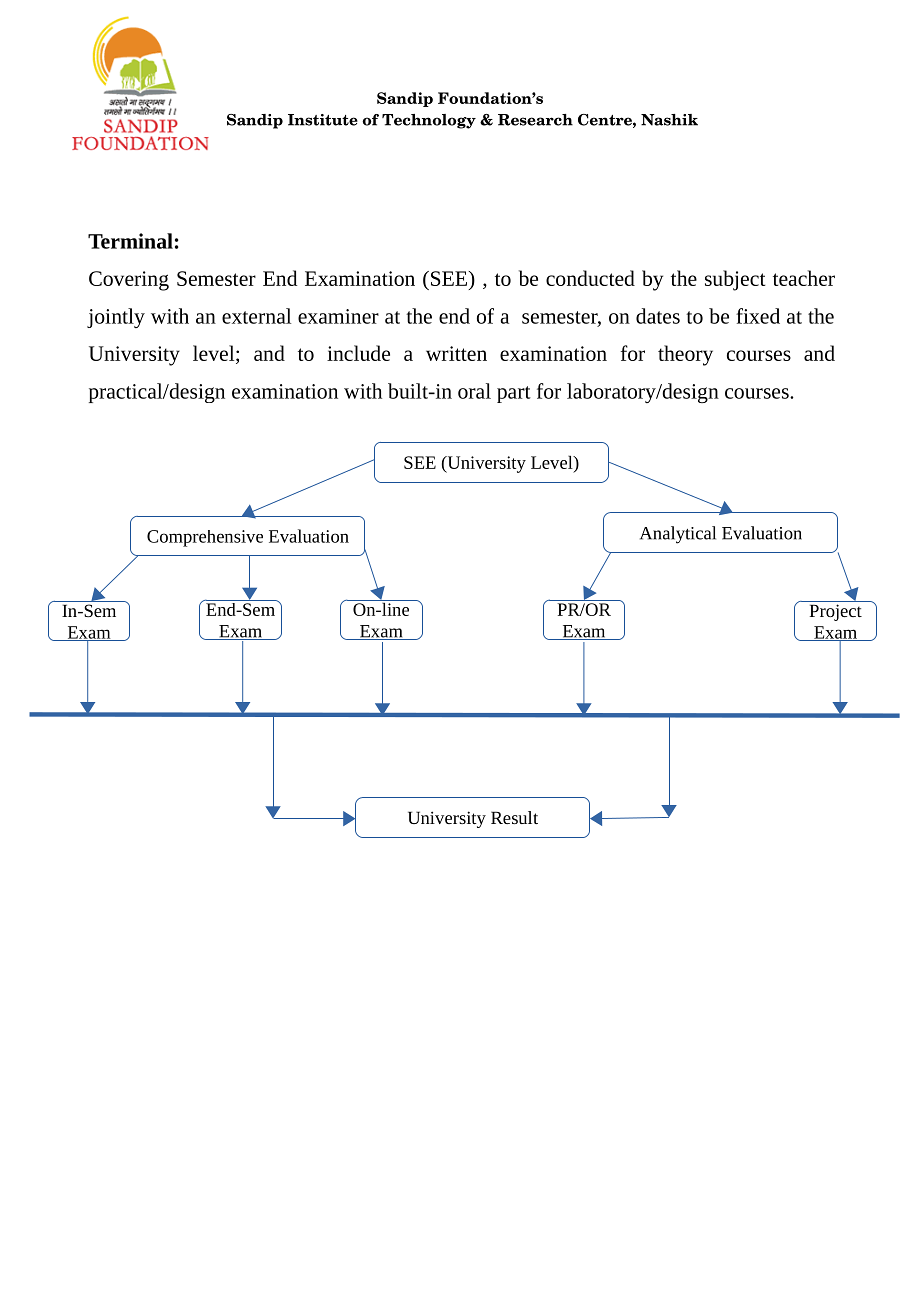 Image resolution: width=924 pixels, height=1308 pixels. I want to click on Analytical, so click(678, 535).
